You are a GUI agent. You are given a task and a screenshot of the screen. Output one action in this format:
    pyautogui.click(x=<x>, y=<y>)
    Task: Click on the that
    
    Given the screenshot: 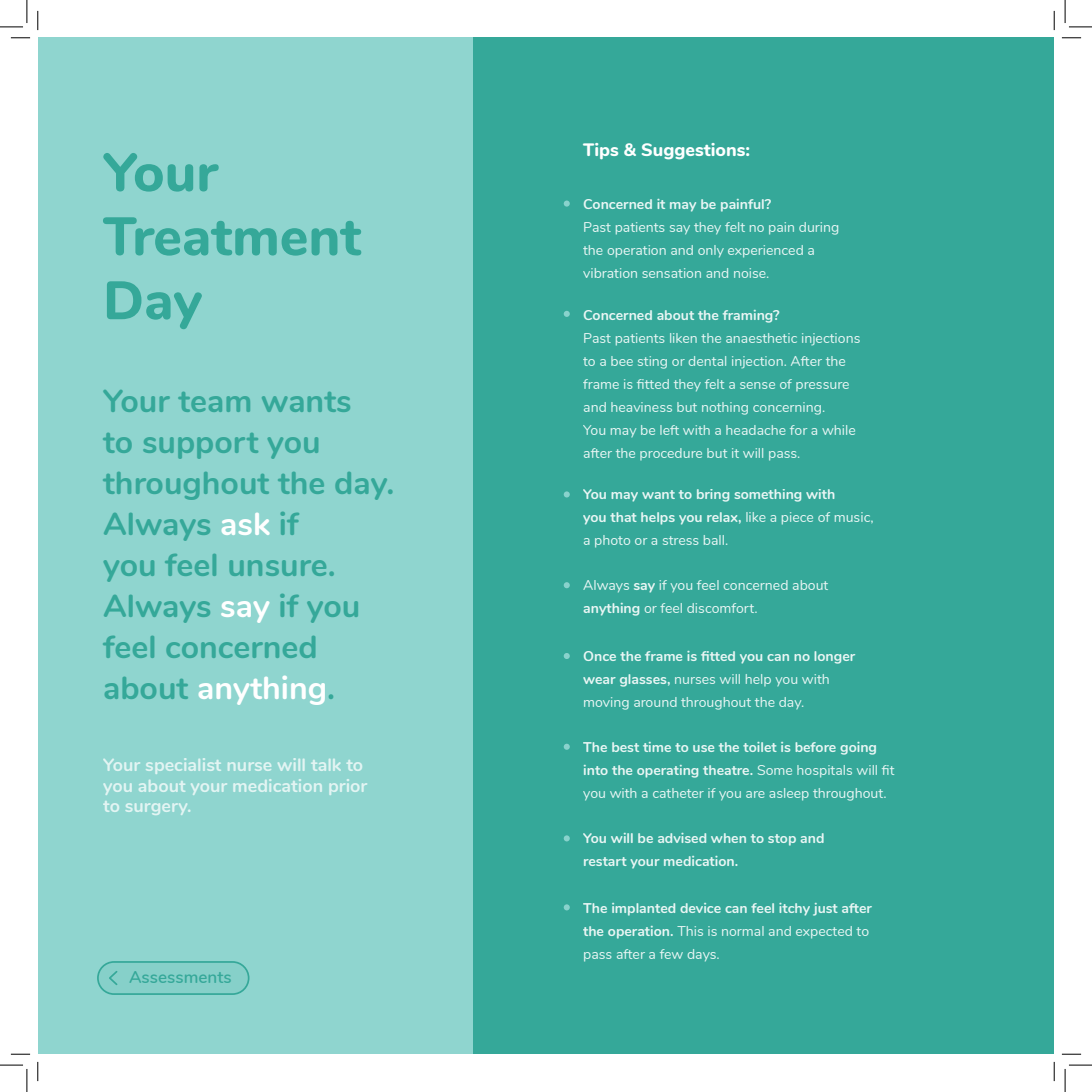 What is the action you would take?
    pyautogui.click(x=623, y=517)
